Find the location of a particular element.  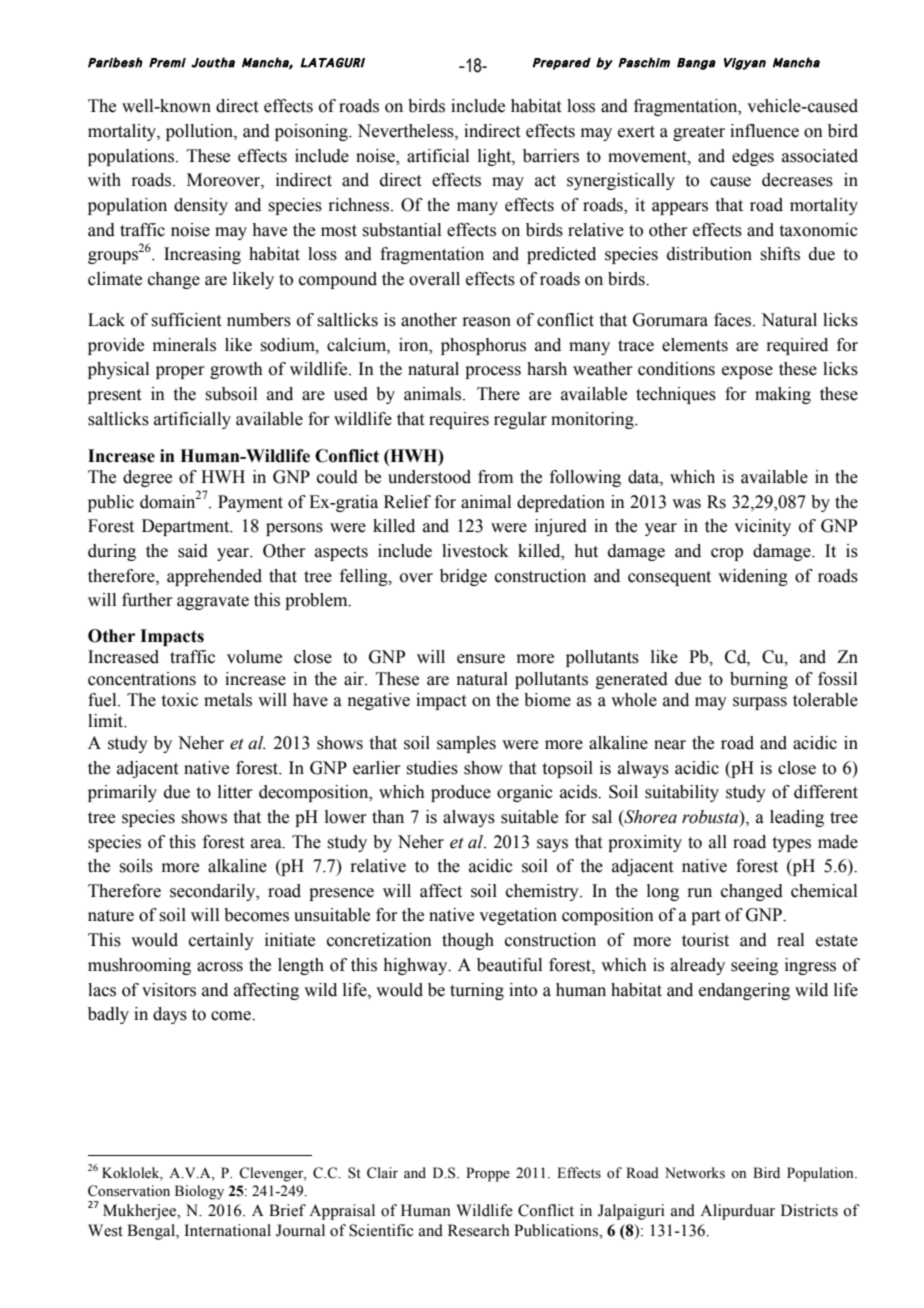

Research is located at coordinates (479, 1230).
